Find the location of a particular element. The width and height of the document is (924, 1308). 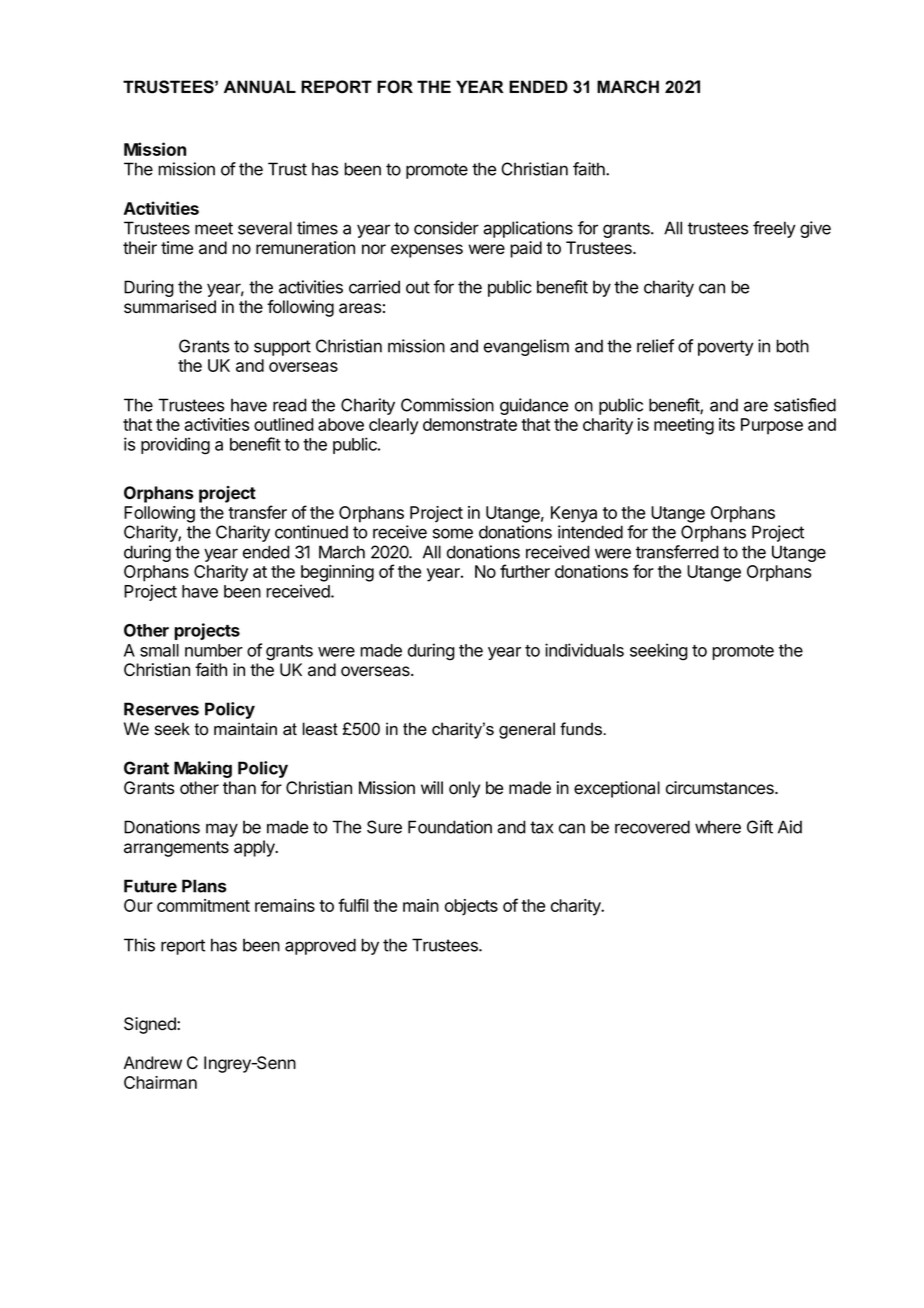

individuals is located at coordinates (584, 650).
